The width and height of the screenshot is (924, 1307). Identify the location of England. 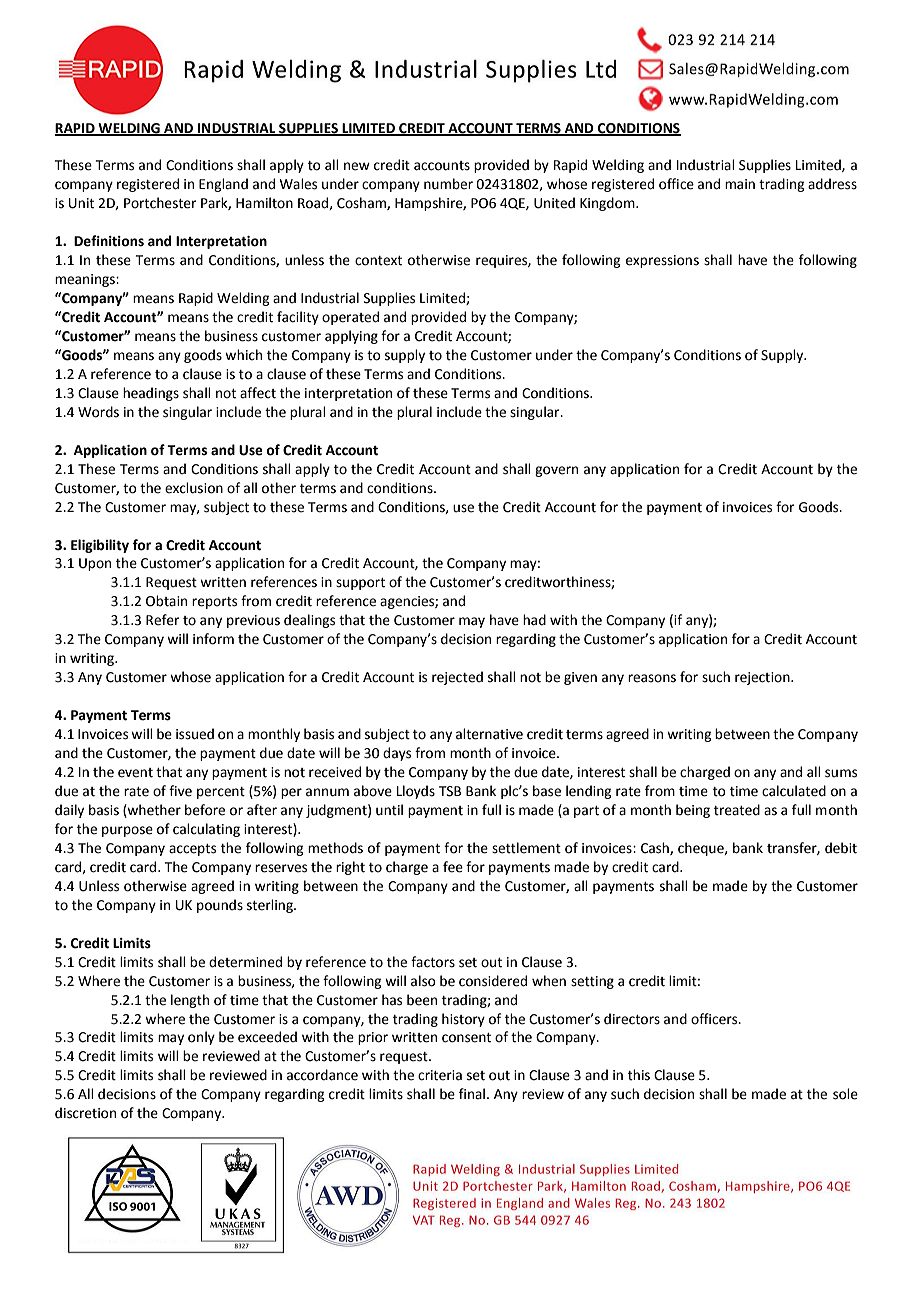
(223, 185).
